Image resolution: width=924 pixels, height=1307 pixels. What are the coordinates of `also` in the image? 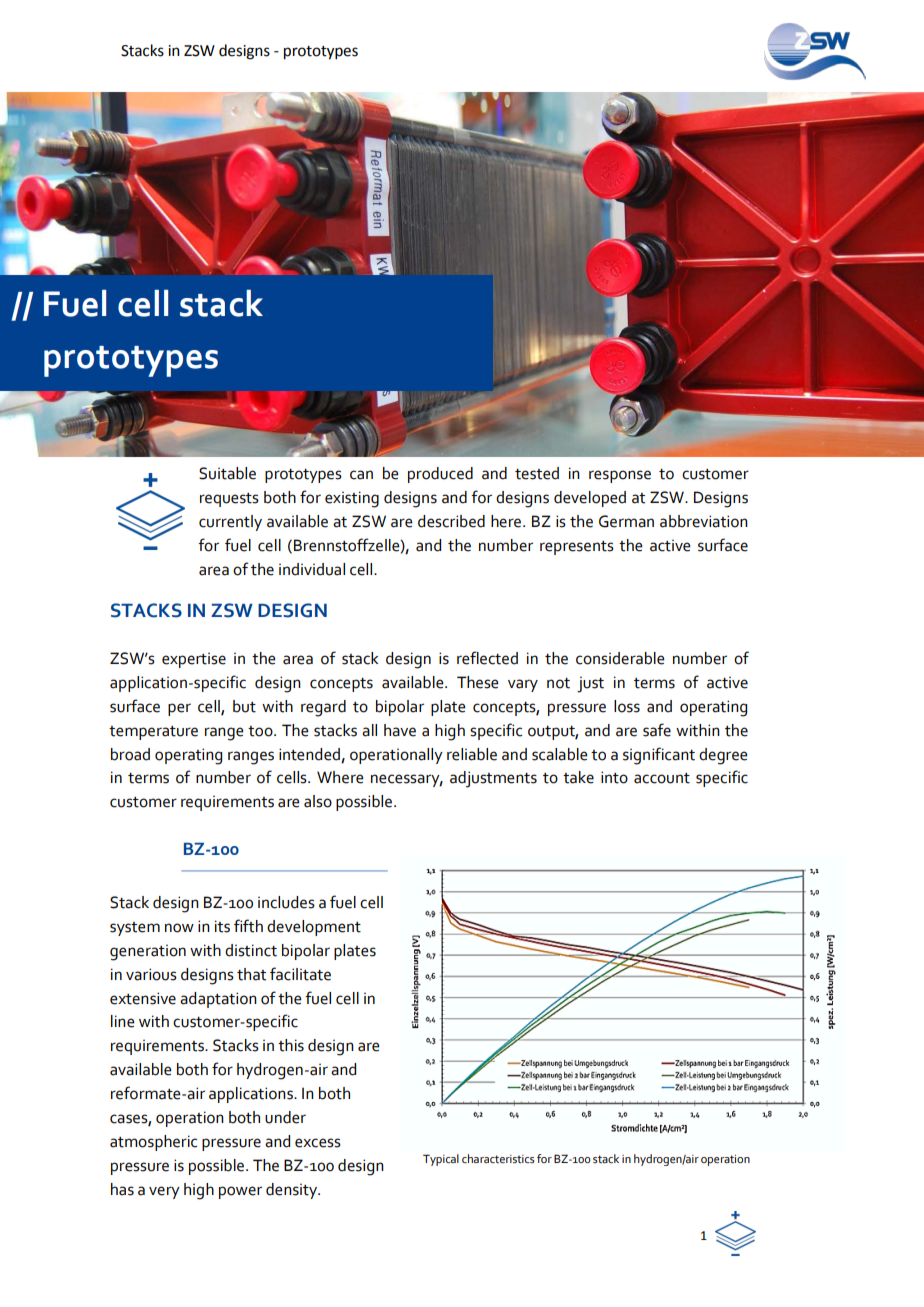 It's located at (318, 801).
